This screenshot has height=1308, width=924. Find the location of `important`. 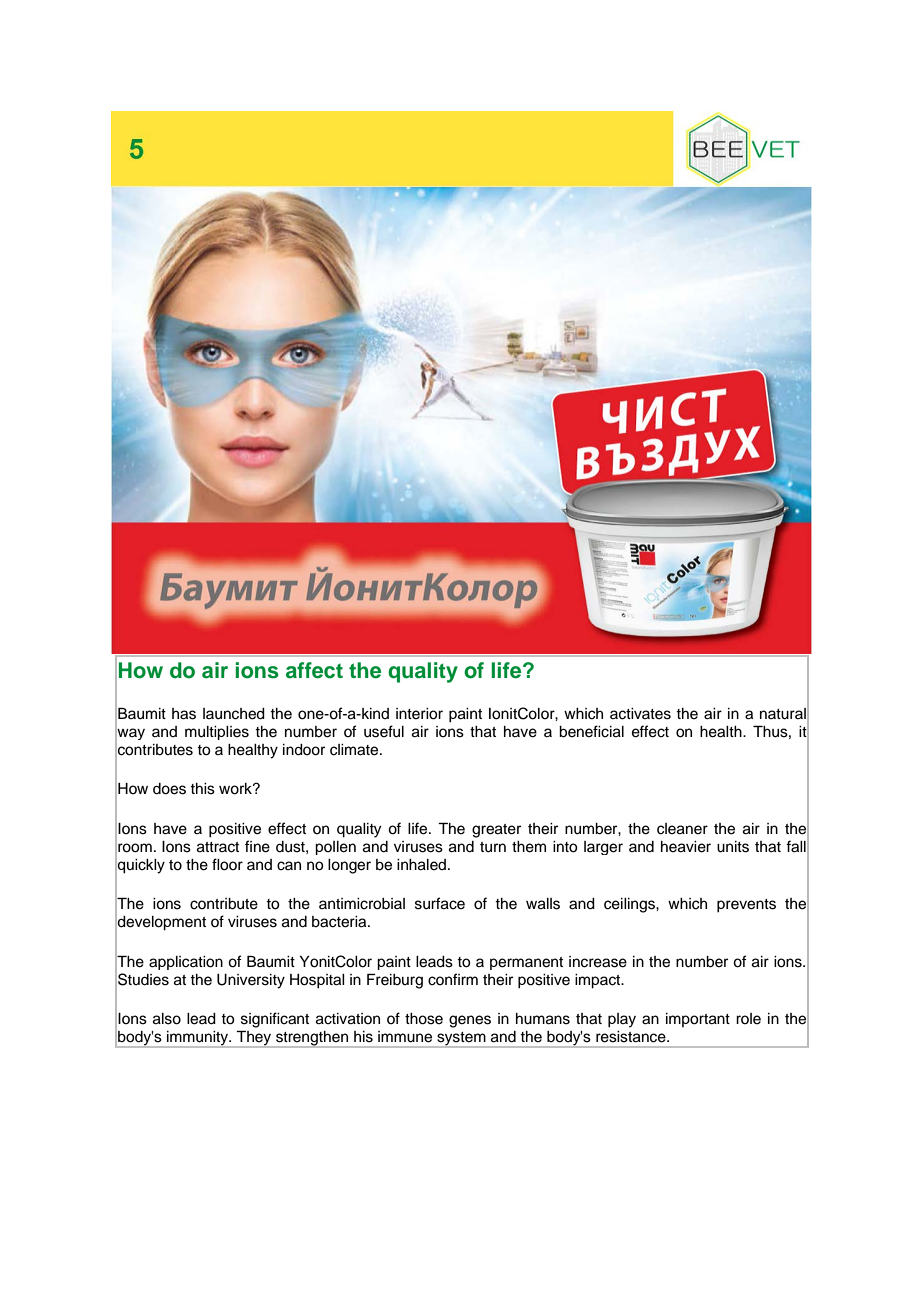

important is located at coordinates (698, 1020).
